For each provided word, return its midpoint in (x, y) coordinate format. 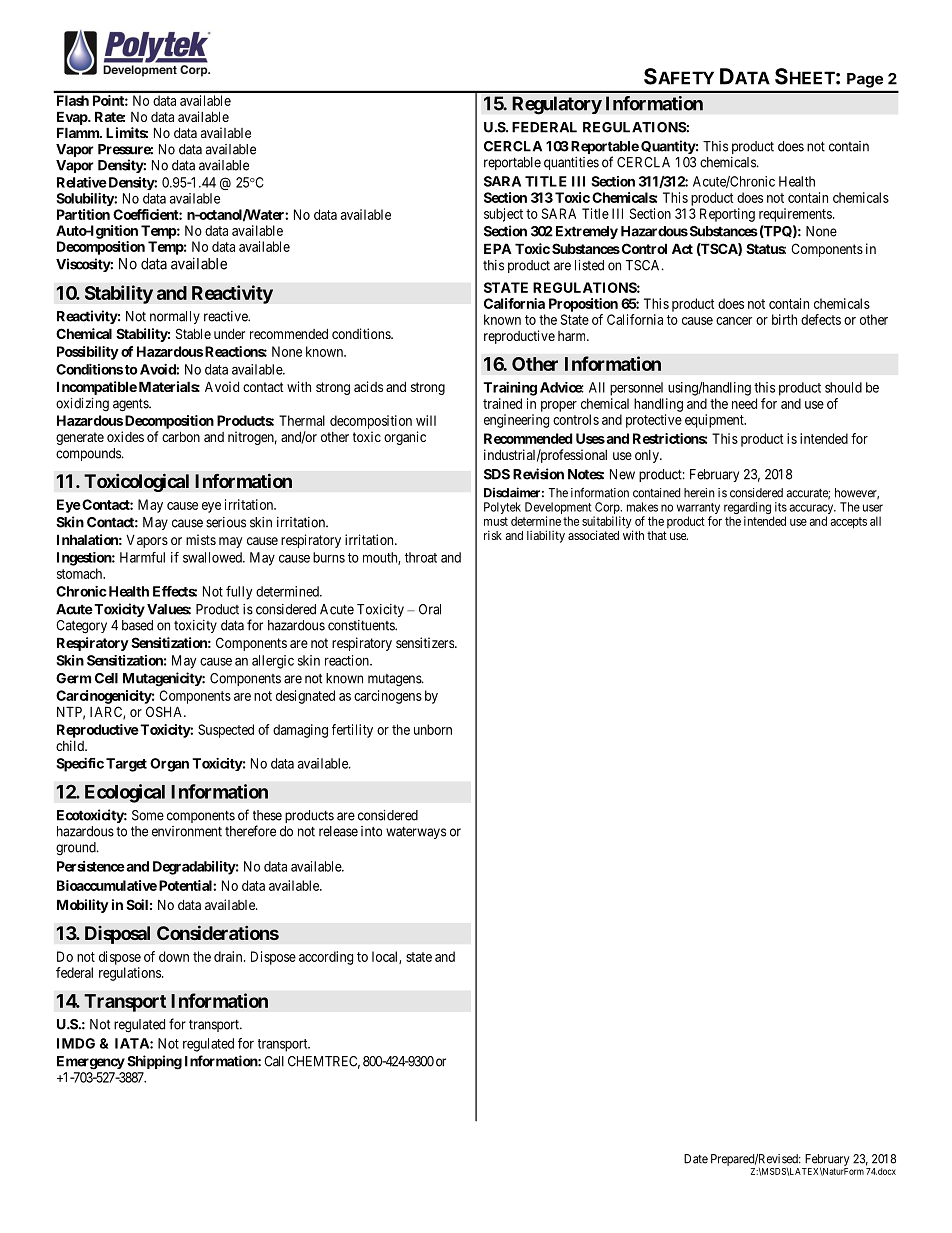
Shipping (154, 1062)
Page (865, 80)
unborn (433, 729)
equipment (715, 421)
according (326, 958)
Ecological (125, 793)
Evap (73, 118)
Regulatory (557, 105)
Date (696, 1159)
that (657, 535)
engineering (516, 421)
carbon (181, 436)
